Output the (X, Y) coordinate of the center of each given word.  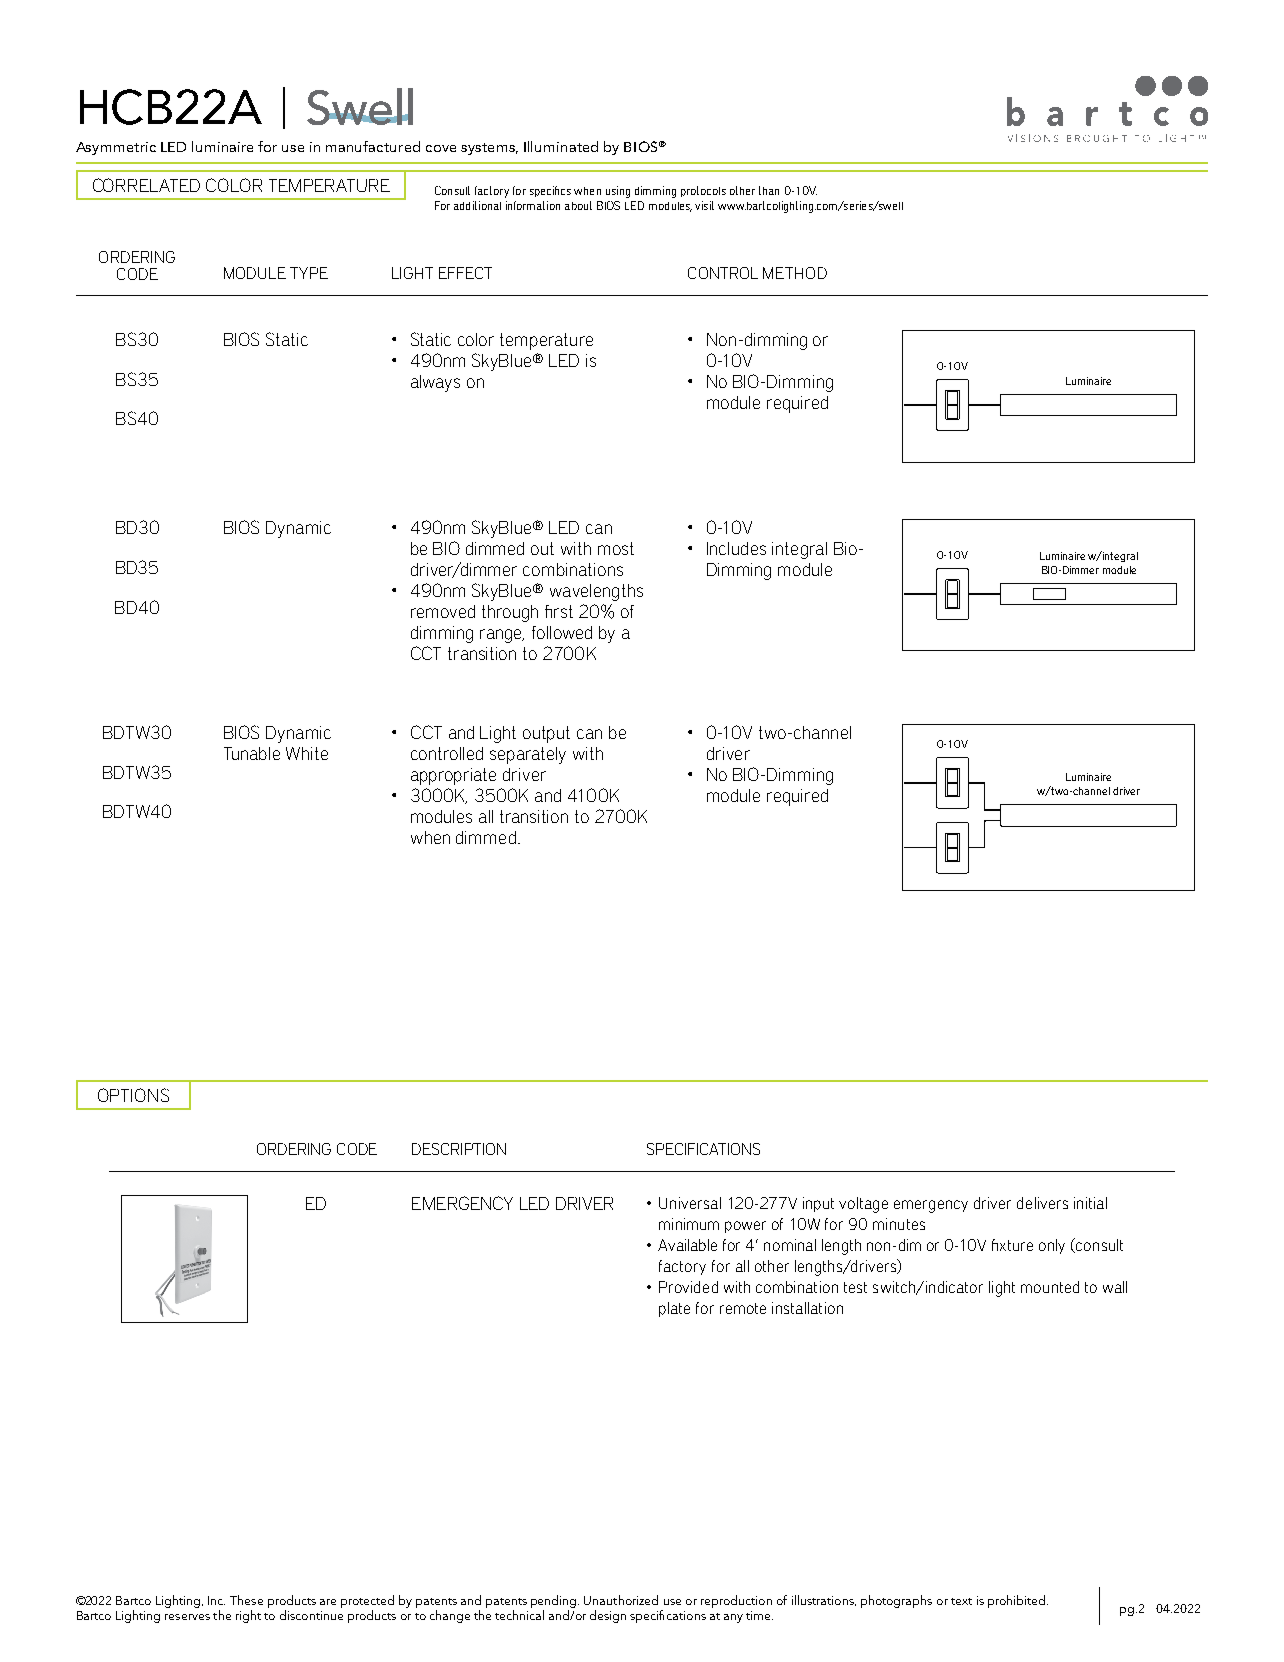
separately (528, 755)
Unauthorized (621, 1600)
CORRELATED (146, 185)
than (769, 190)
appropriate (453, 776)
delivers (1042, 1203)
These (246, 1600)
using (618, 192)
